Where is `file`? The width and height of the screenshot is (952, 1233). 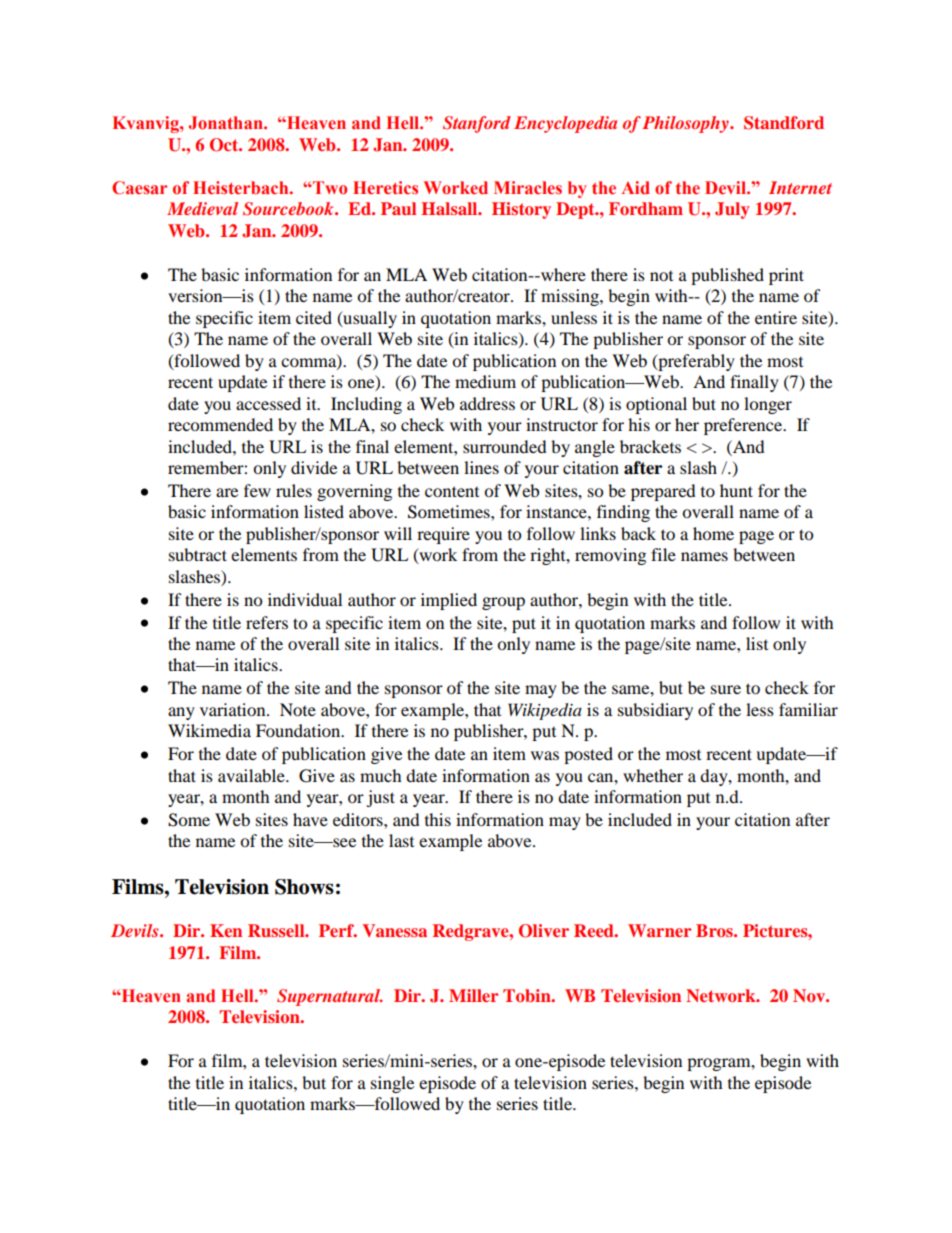
file is located at coordinates (663, 554).
